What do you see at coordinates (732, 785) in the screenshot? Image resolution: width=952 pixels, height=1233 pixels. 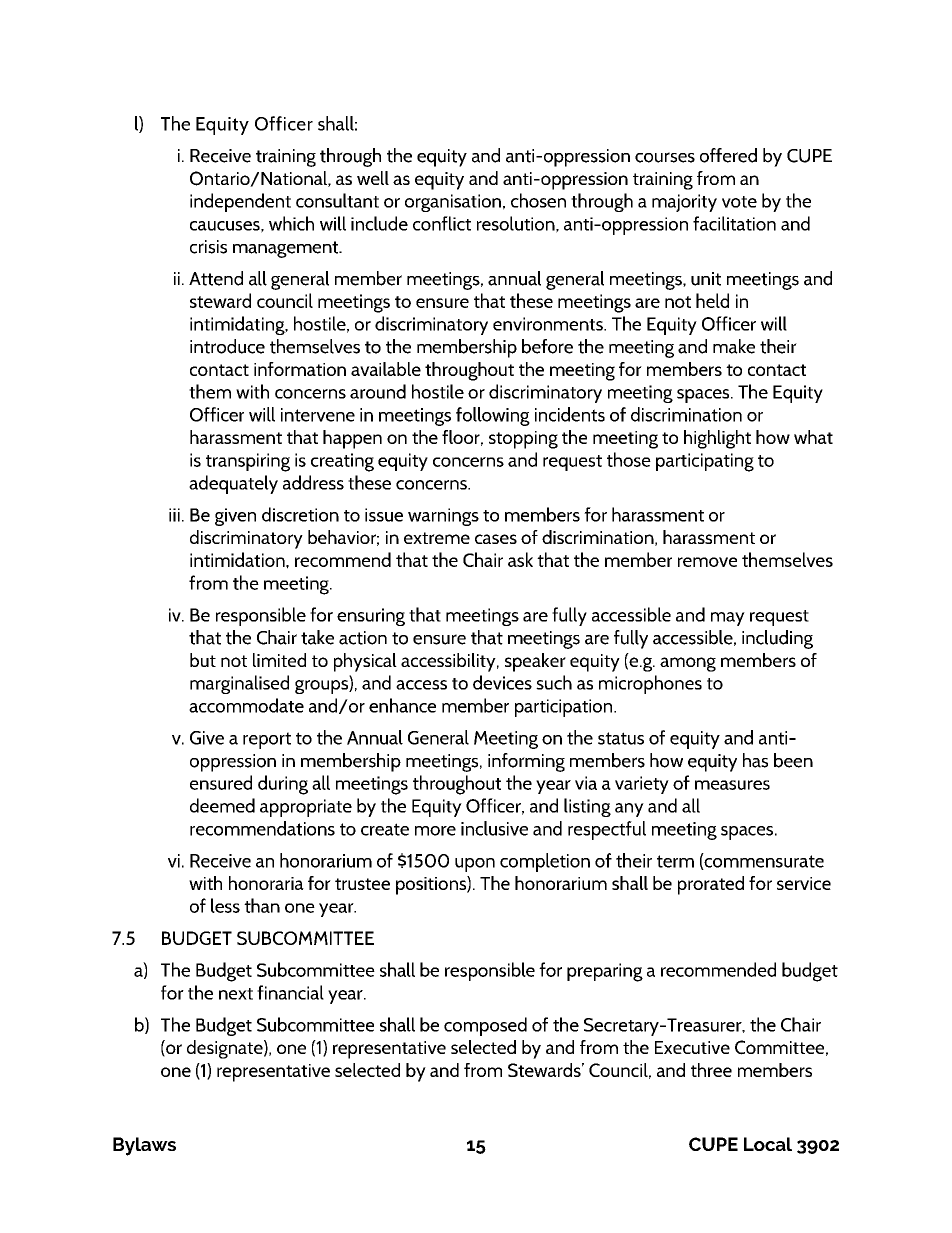 I see `measures` at bounding box center [732, 785].
